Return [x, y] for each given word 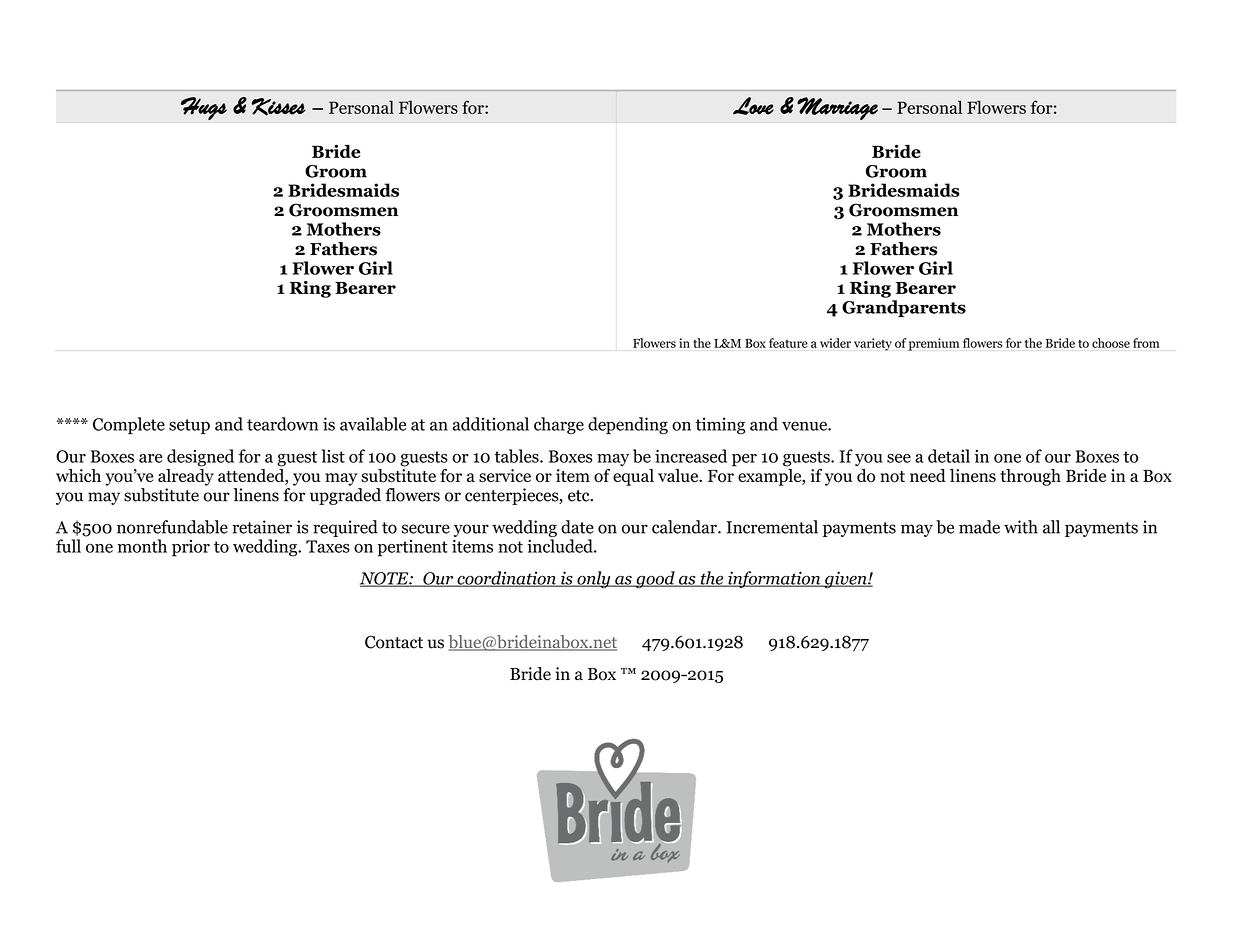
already [186, 476]
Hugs [204, 108]
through [1030, 477]
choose [1111, 343]
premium [933, 344]
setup [189, 426]
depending [628, 425]
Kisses [278, 107]
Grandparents [904, 308]
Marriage [837, 108]
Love [753, 106]
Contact [394, 642]
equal [633, 477]
